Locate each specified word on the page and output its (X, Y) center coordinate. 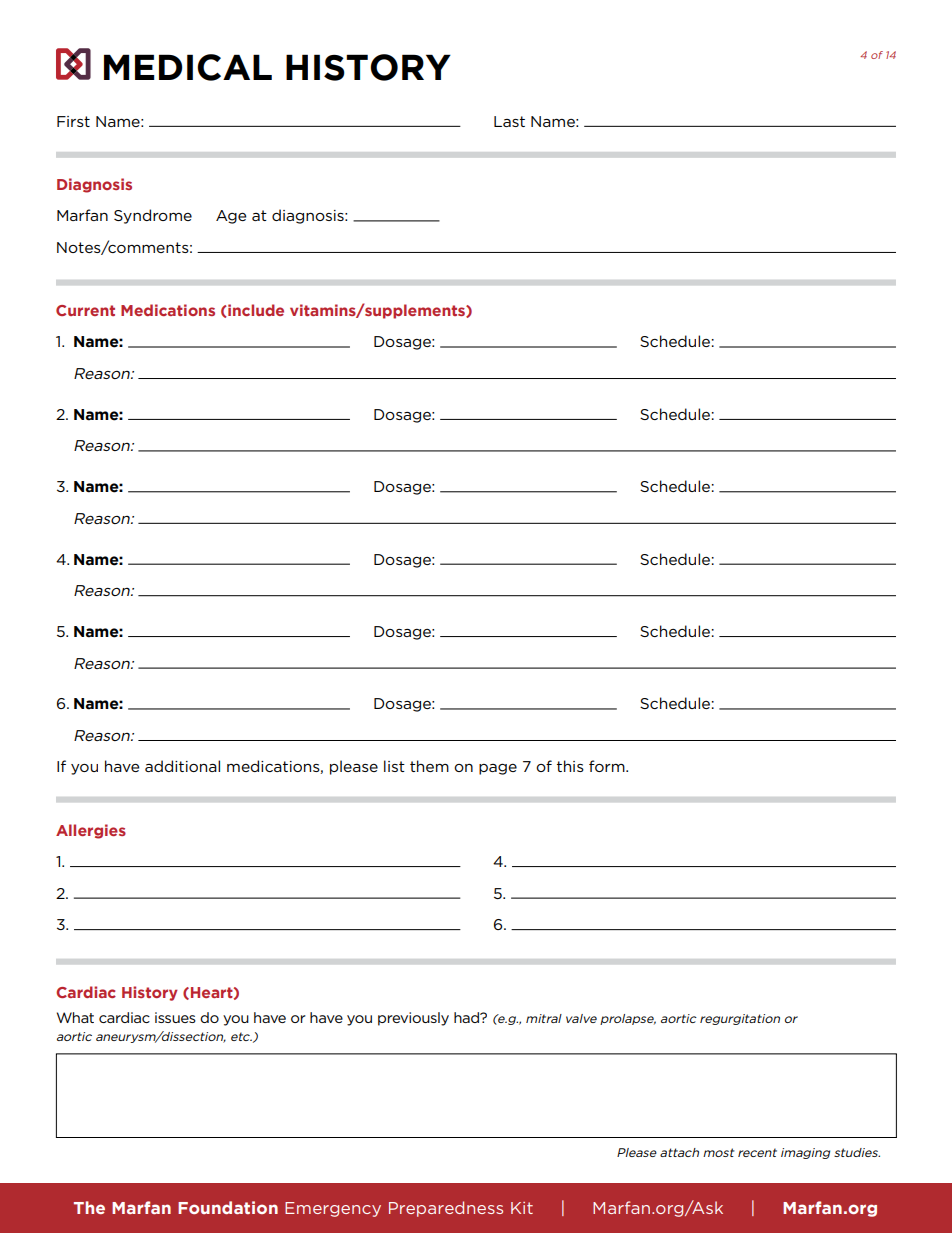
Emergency (333, 1209)
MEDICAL (188, 67)
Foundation (228, 1207)
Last (509, 121)
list (394, 766)
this (570, 766)
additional (182, 766)
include (255, 310)
